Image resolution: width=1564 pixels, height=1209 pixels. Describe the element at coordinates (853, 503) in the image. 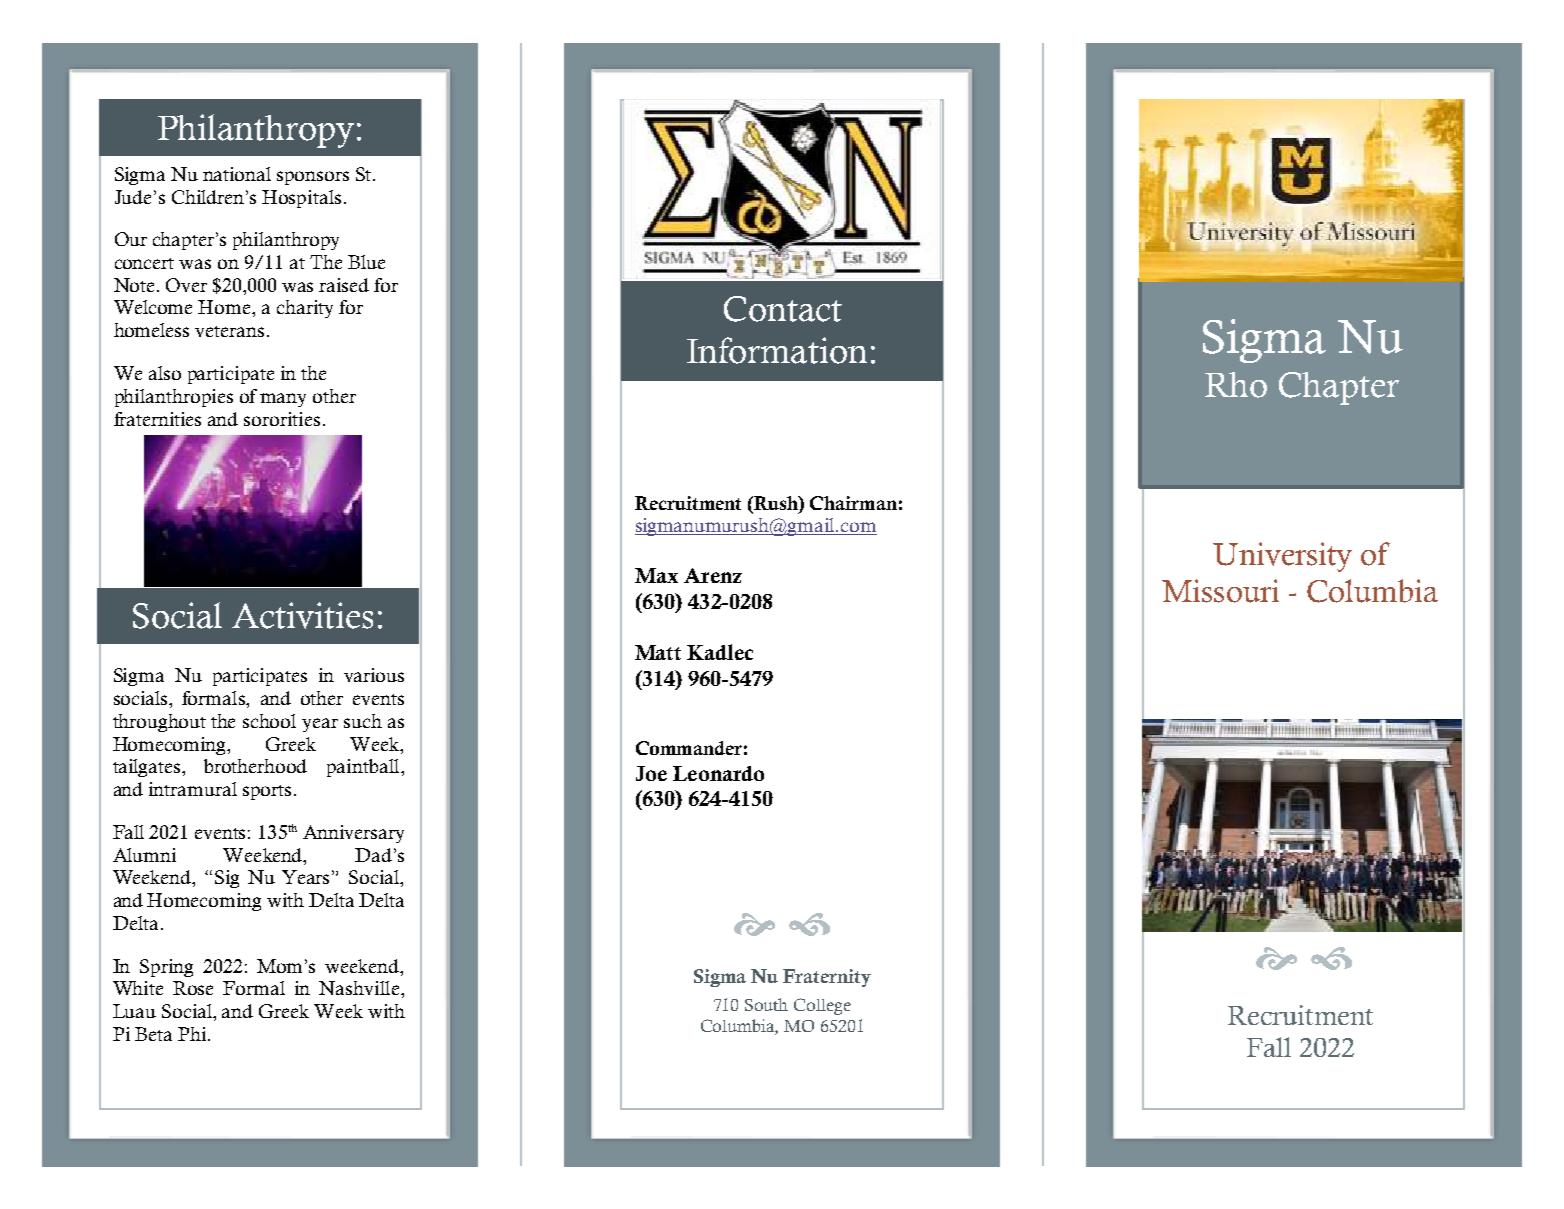

I see `Chairman` at that location.
